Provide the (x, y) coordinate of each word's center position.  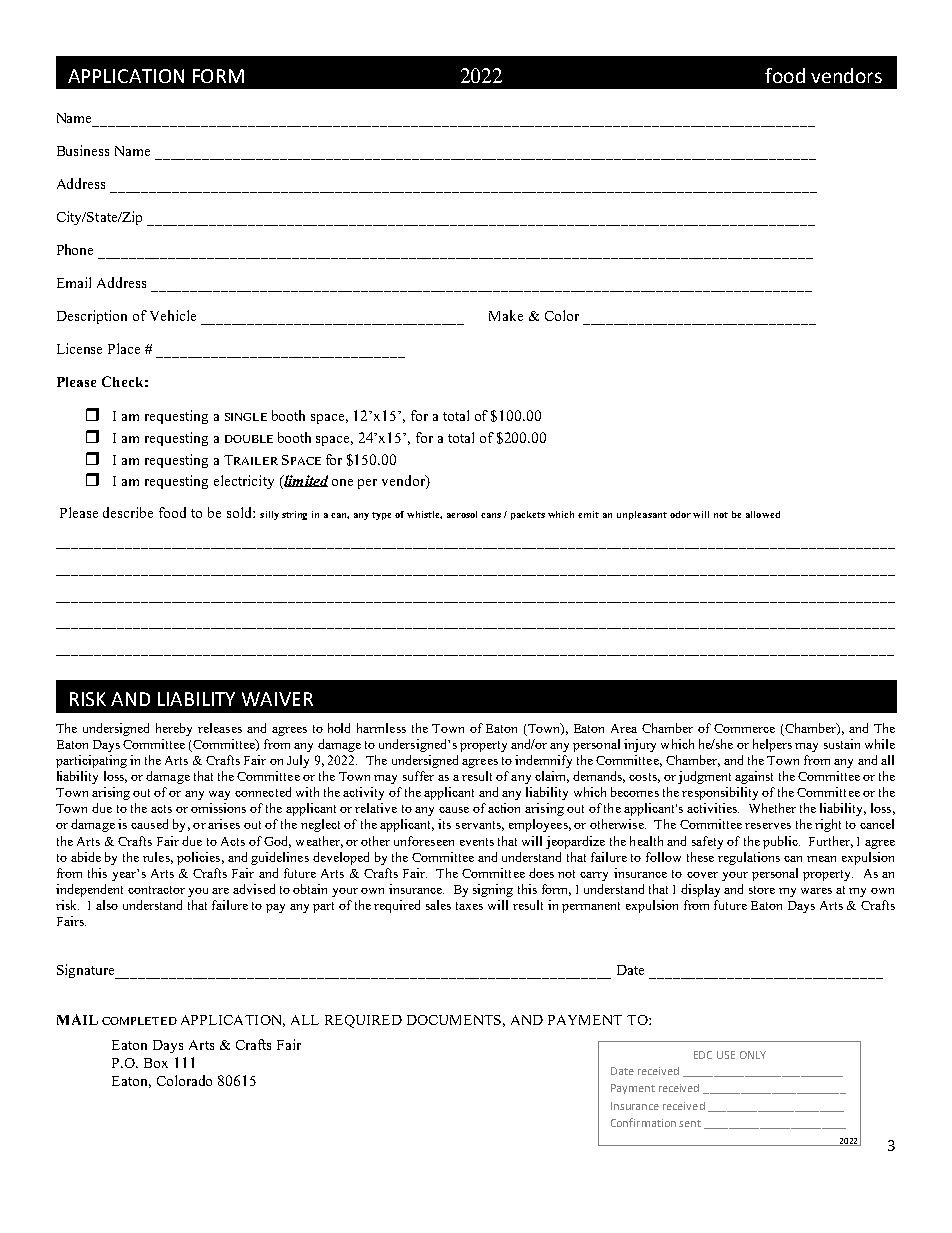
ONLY (753, 1055)
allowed (763, 514)
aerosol (462, 514)
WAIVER (277, 699)
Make (506, 315)
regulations (749, 858)
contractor (156, 890)
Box (156, 1063)
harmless (381, 728)
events (477, 842)
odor (680, 514)
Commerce (744, 728)
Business (83, 150)
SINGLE (246, 417)
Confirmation (643, 1122)
